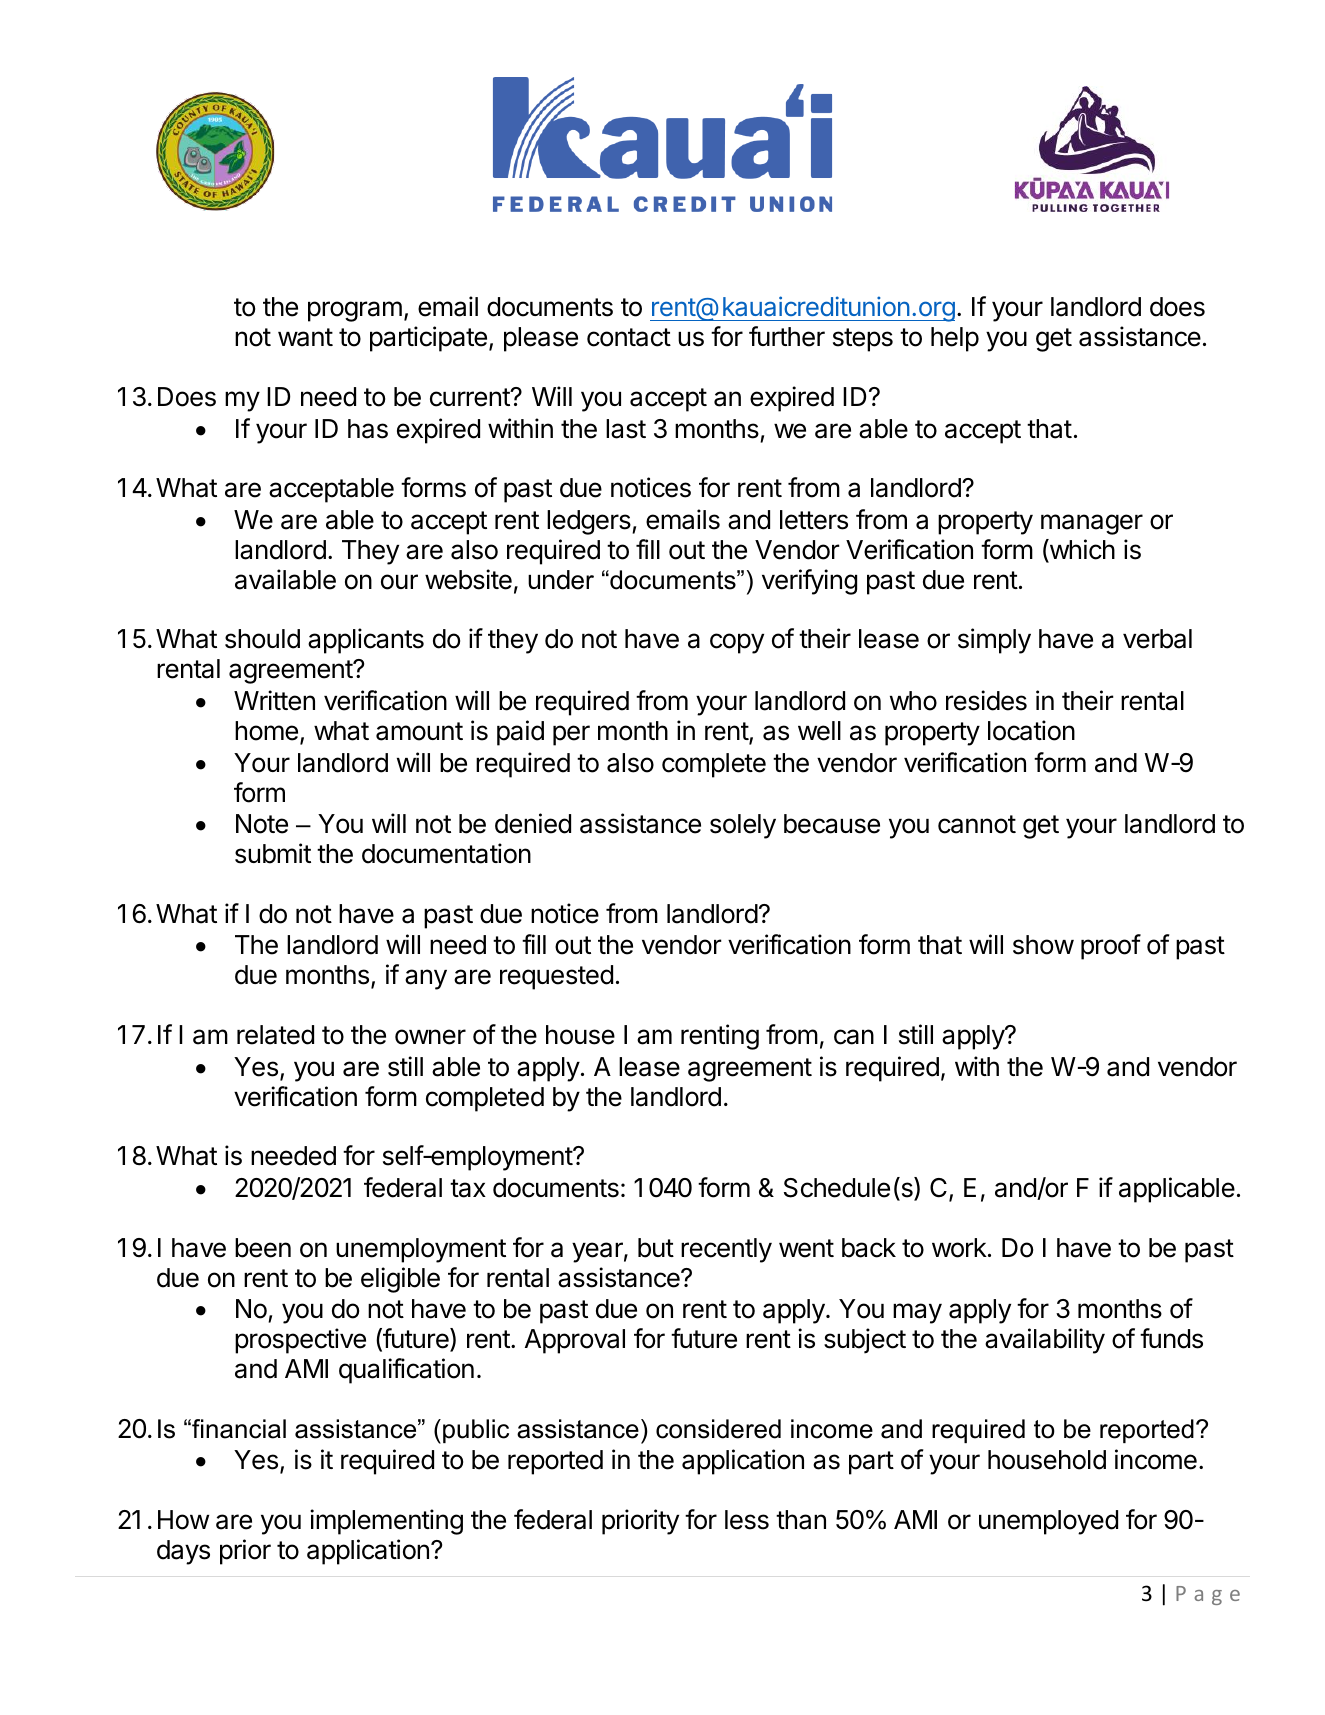 The image size is (1325, 1715). Describe the element at coordinates (747, 1520) in the screenshot. I see `less` at that location.
